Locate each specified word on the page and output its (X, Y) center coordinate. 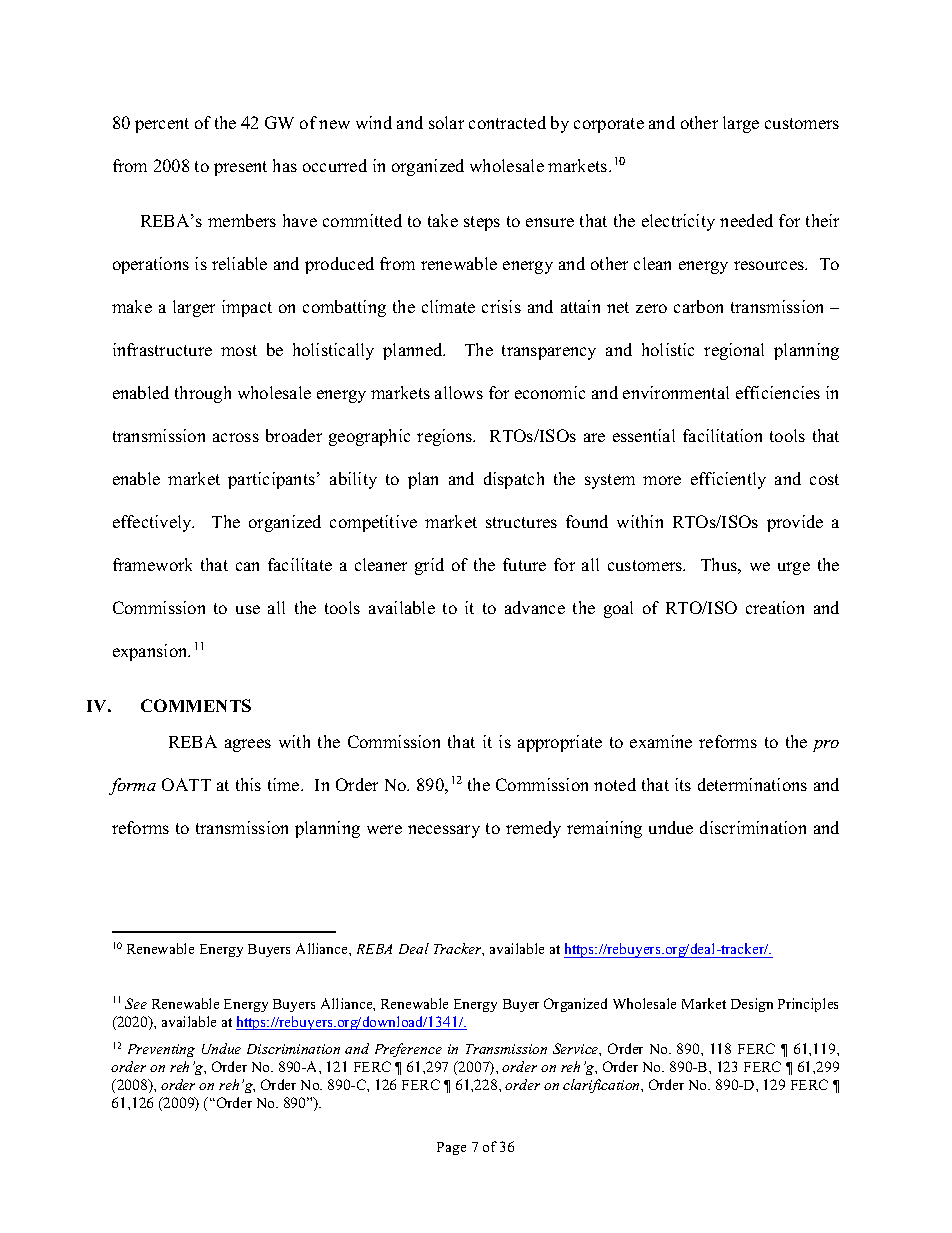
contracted (507, 122)
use (248, 609)
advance (535, 607)
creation (775, 607)
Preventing (161, 1050)
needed (746, 220)
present (240, 168)
